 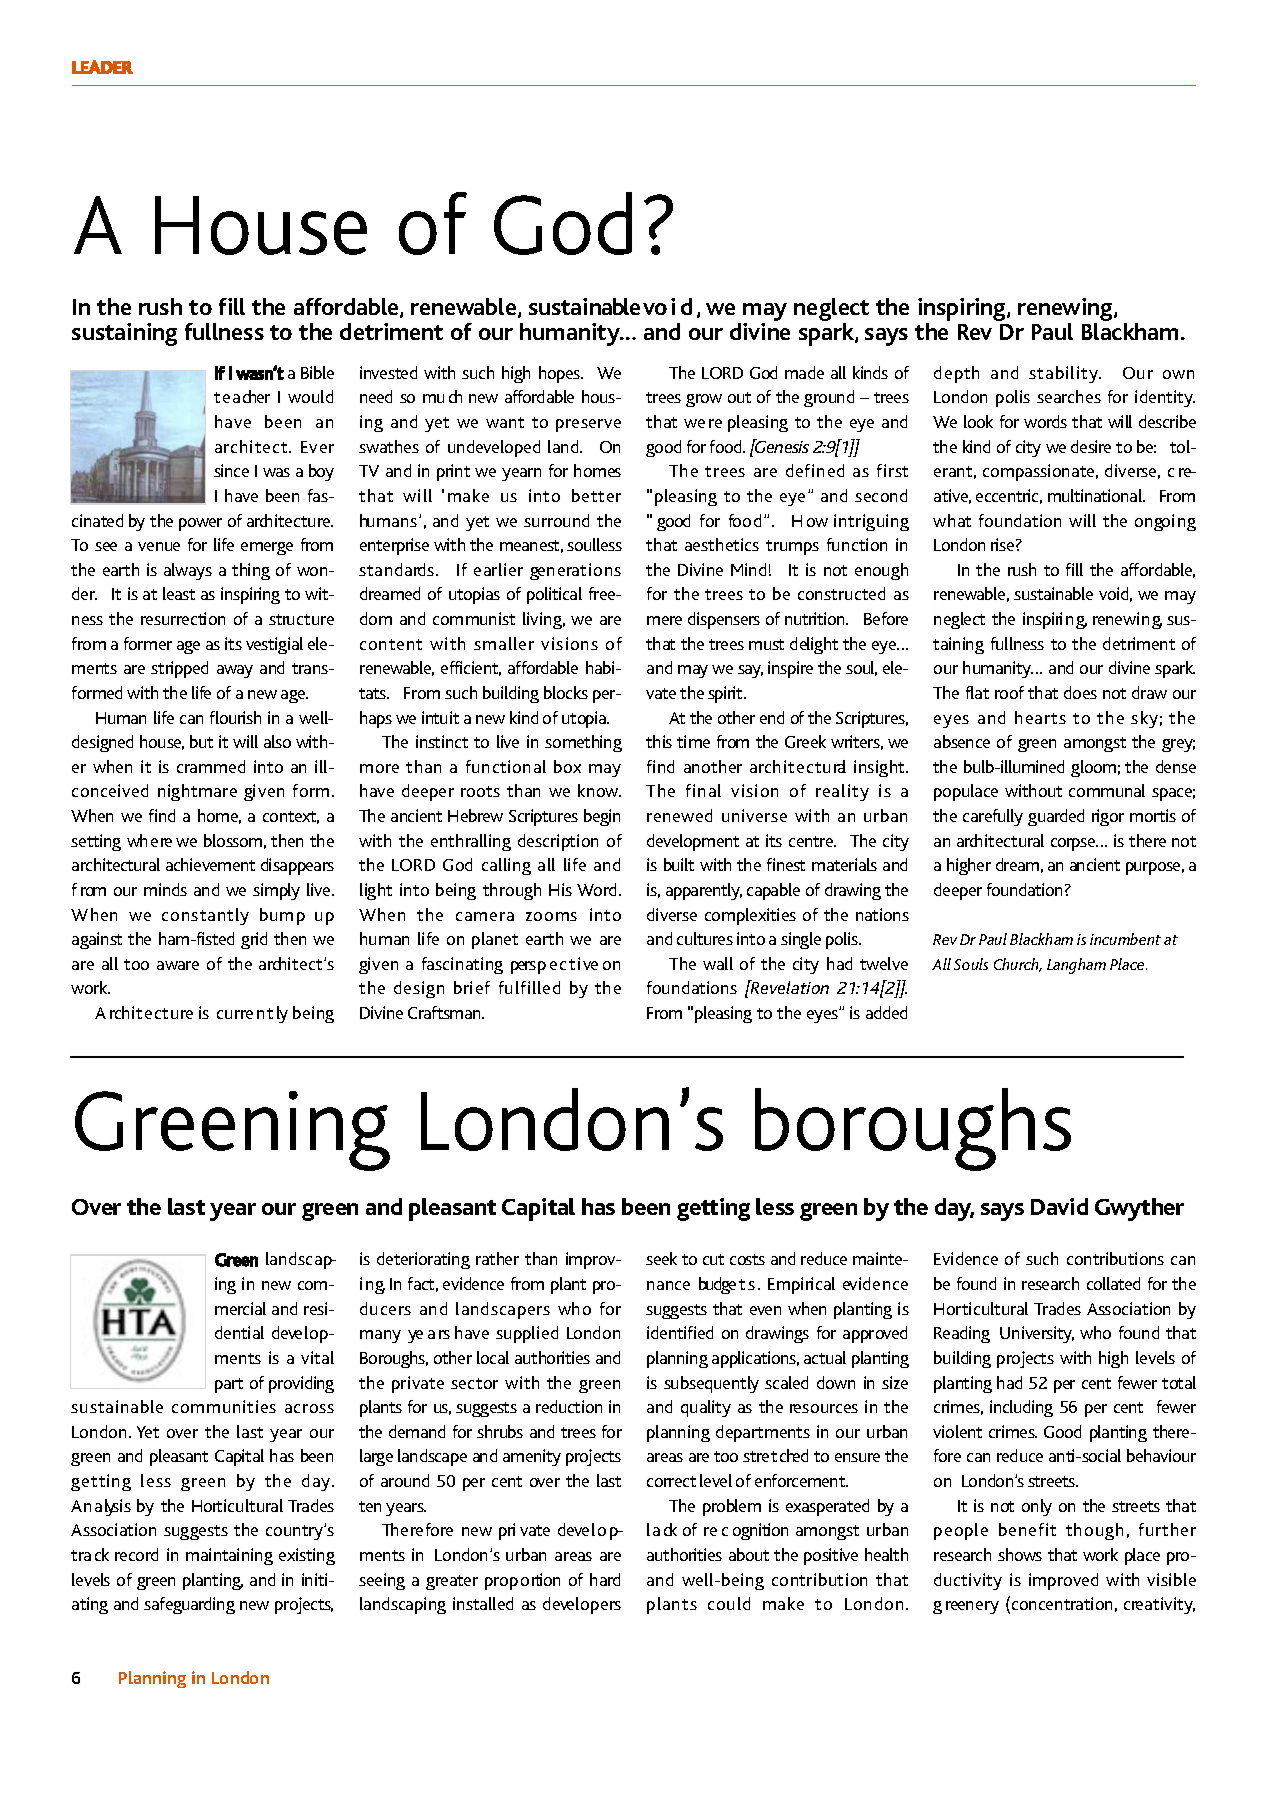 I want to click on crammed, so click(x=211, y=766).
